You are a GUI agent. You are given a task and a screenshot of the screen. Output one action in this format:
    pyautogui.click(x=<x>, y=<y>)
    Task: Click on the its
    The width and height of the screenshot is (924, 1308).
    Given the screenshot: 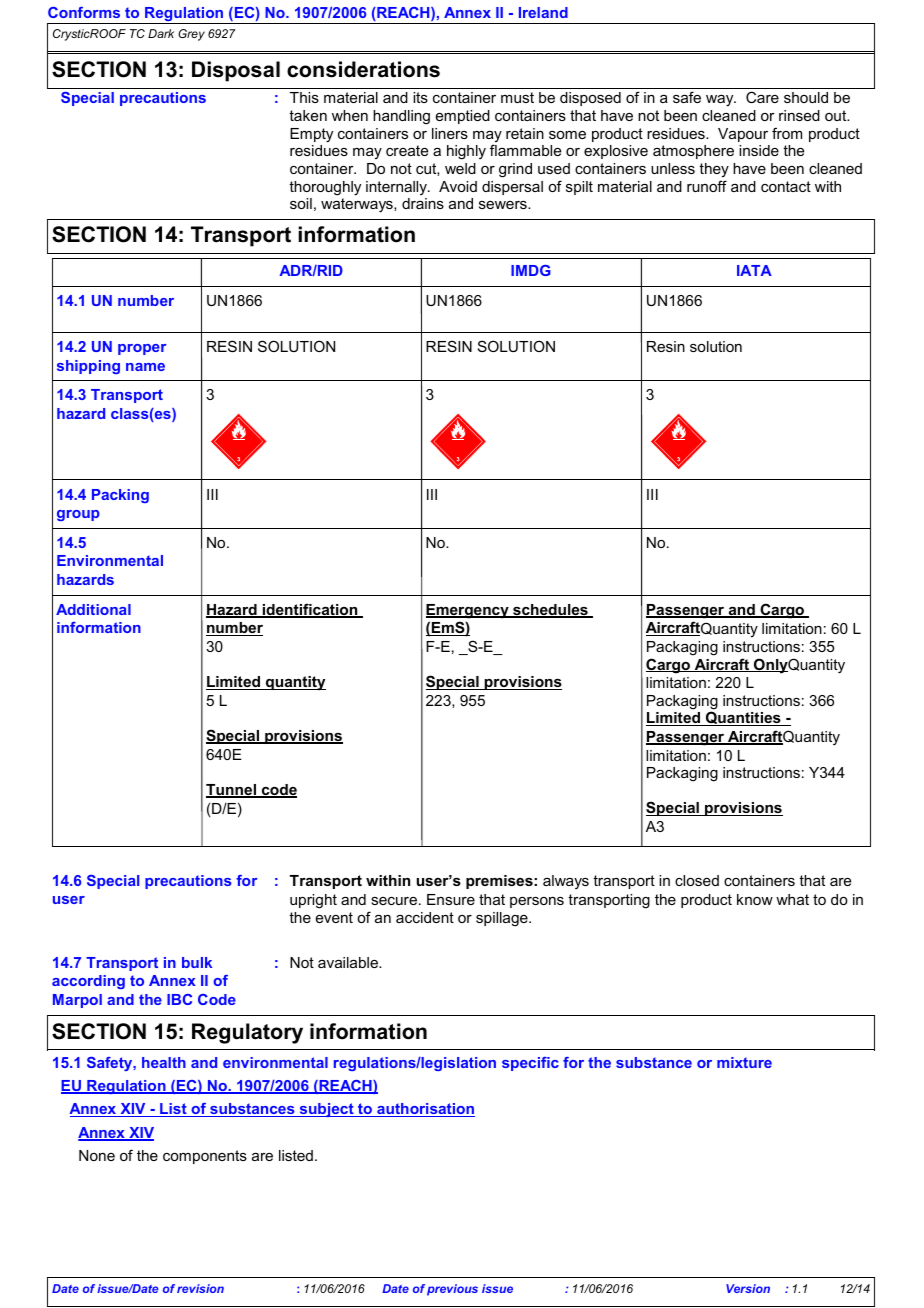 What is the action you would take?
    pyautogui.click(x=420, y=97)
